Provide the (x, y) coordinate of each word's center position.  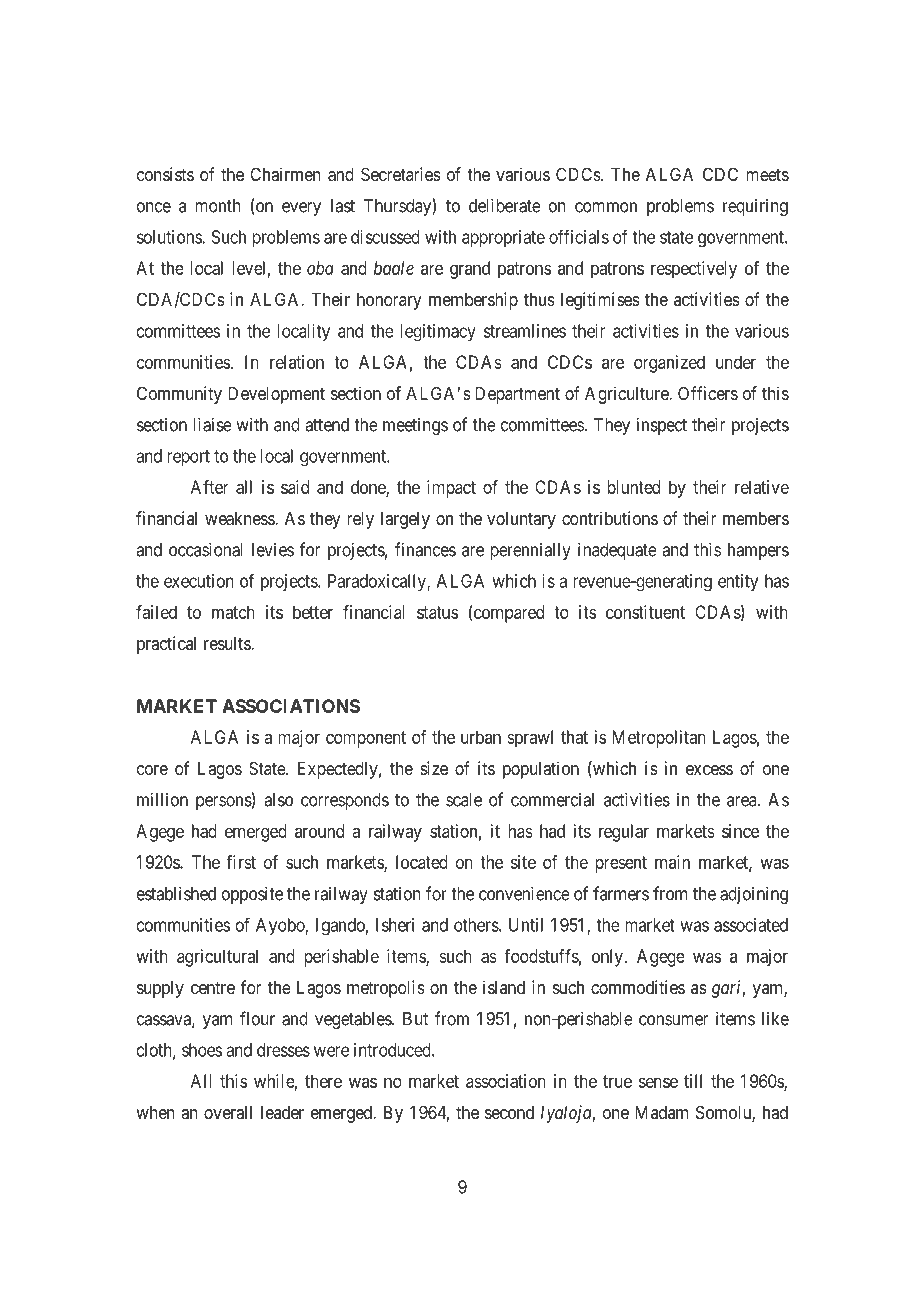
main (672, 862)
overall (228, 1112)
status (437, 612)
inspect (662, 426)
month (218, 206)
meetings (415, 426)
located (422, 862)
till (693, 1081)
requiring (755, 207)
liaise (212, 424)
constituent (645, 612)
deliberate (505, 205)
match (233, 612)
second (509, 1112)
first (241, 862)
